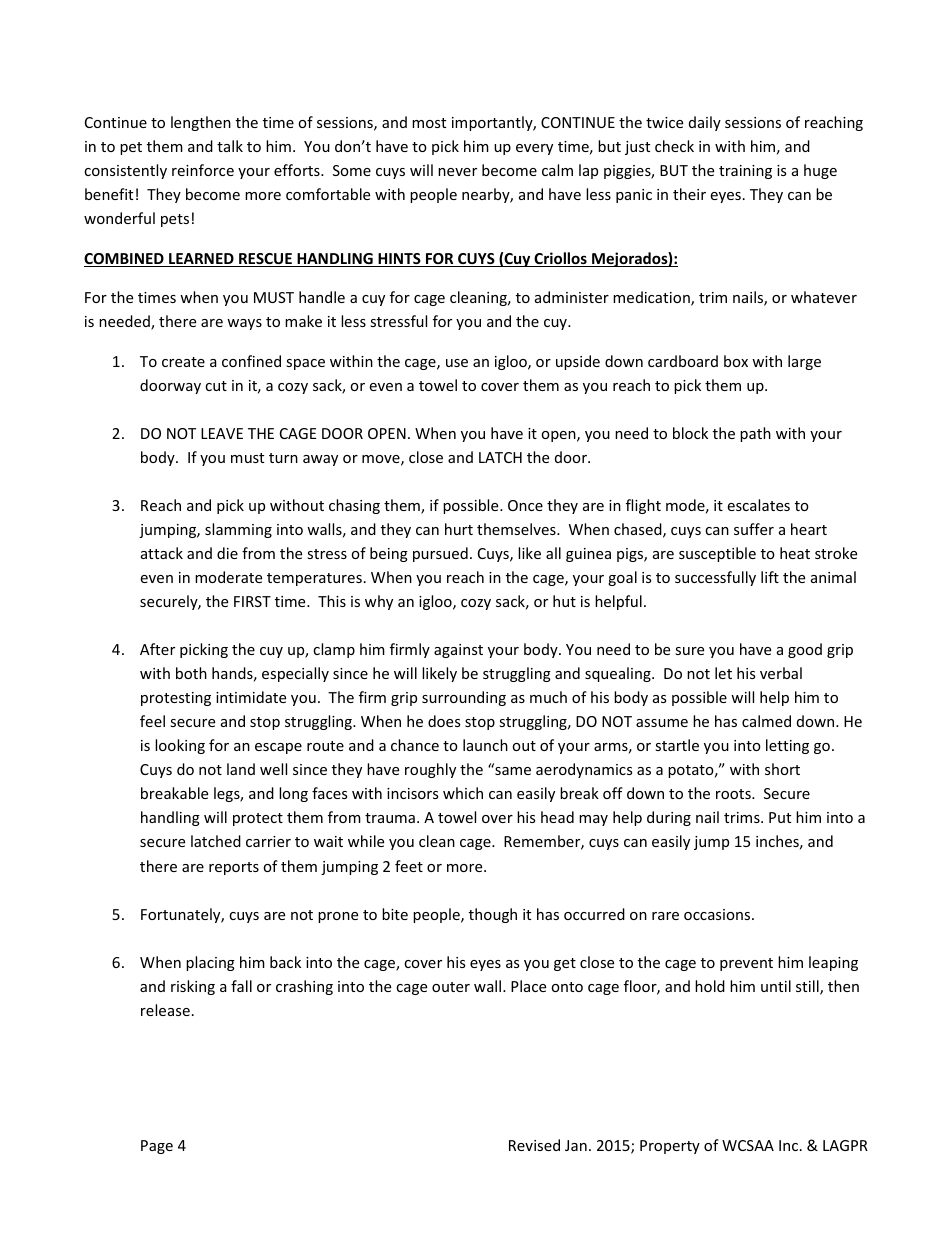 This screenshot has width=952, height=1233. I want to click on After, so click(157, 649).
